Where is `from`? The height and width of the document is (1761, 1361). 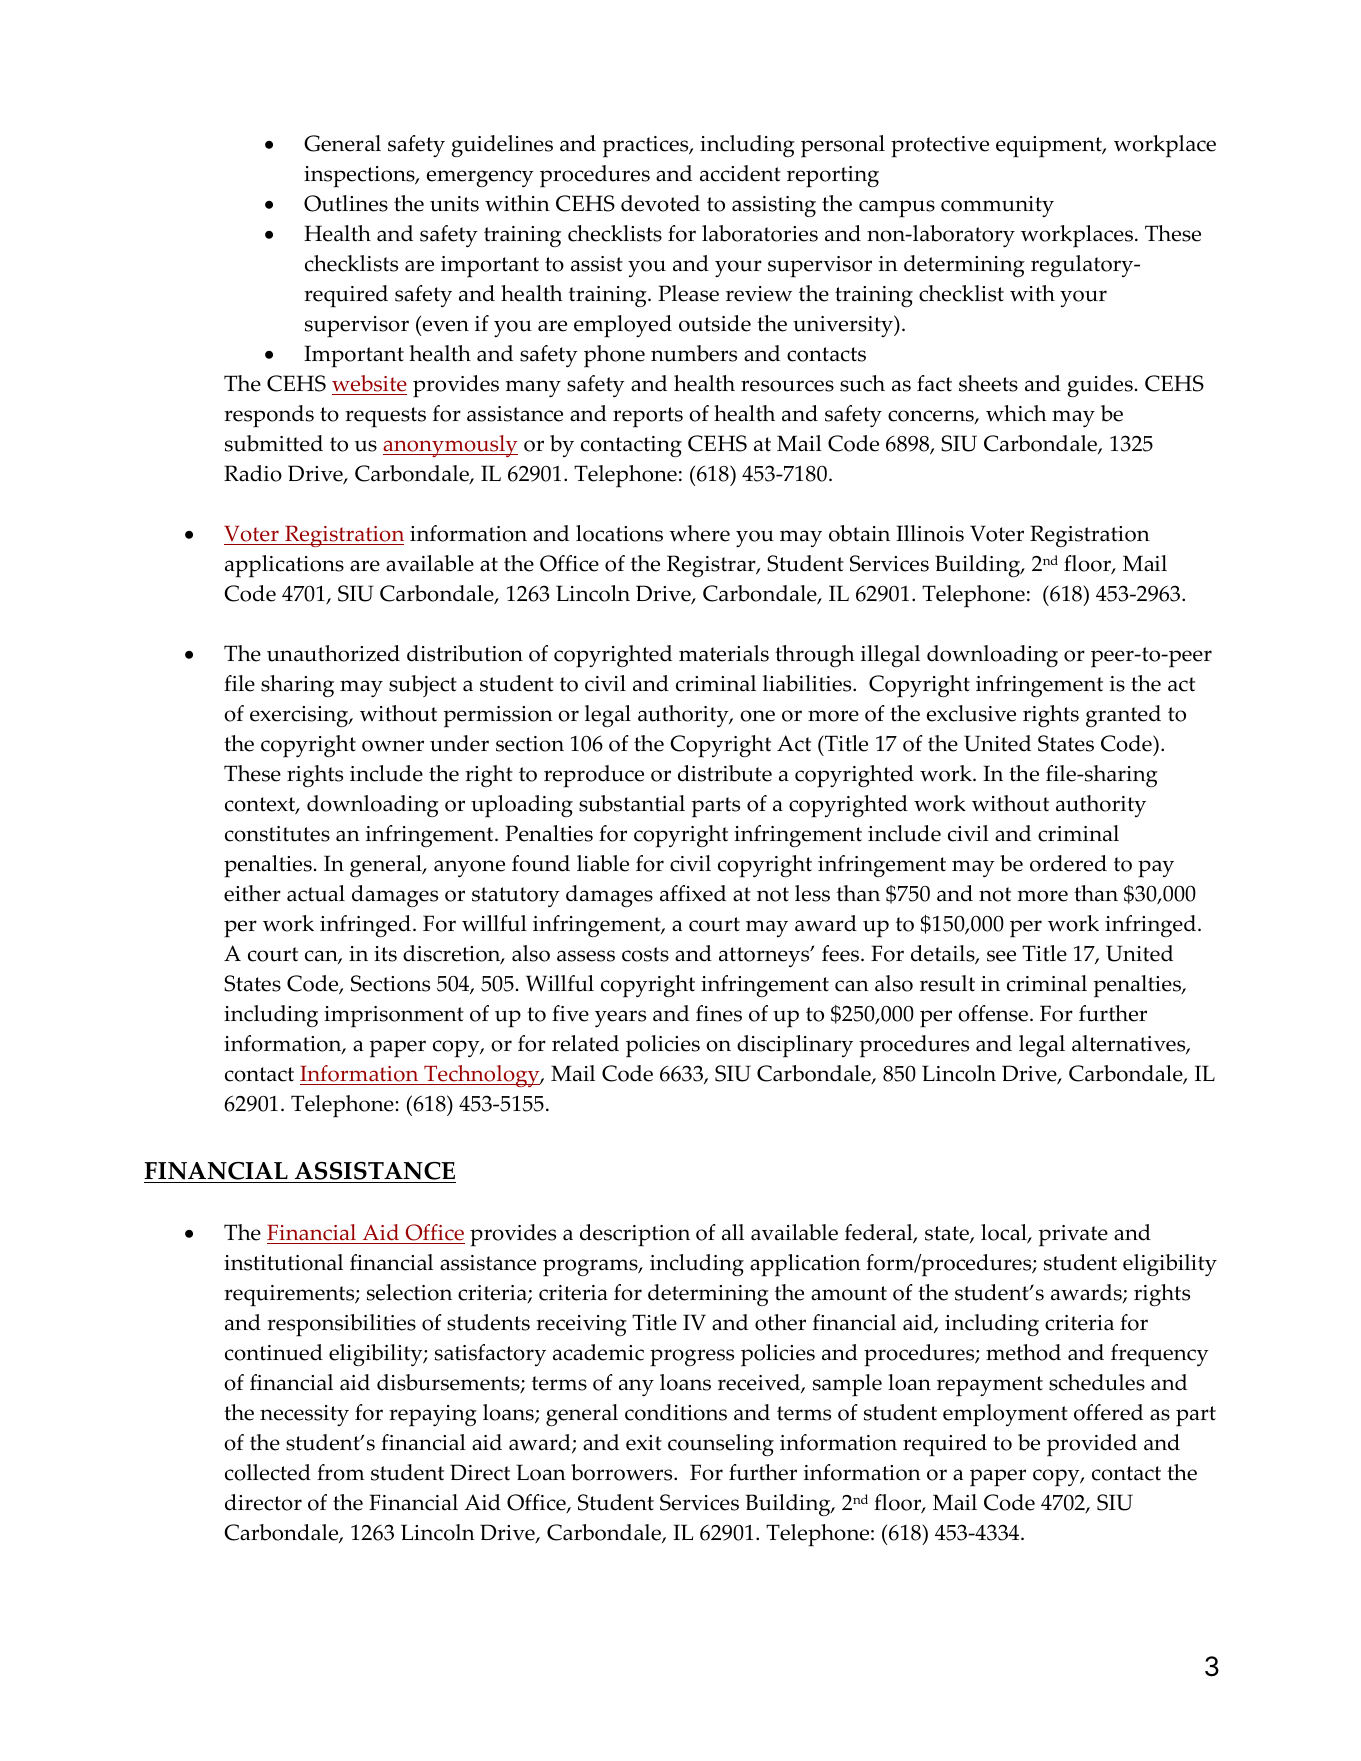 from is located at coordinates (340, 1472).
